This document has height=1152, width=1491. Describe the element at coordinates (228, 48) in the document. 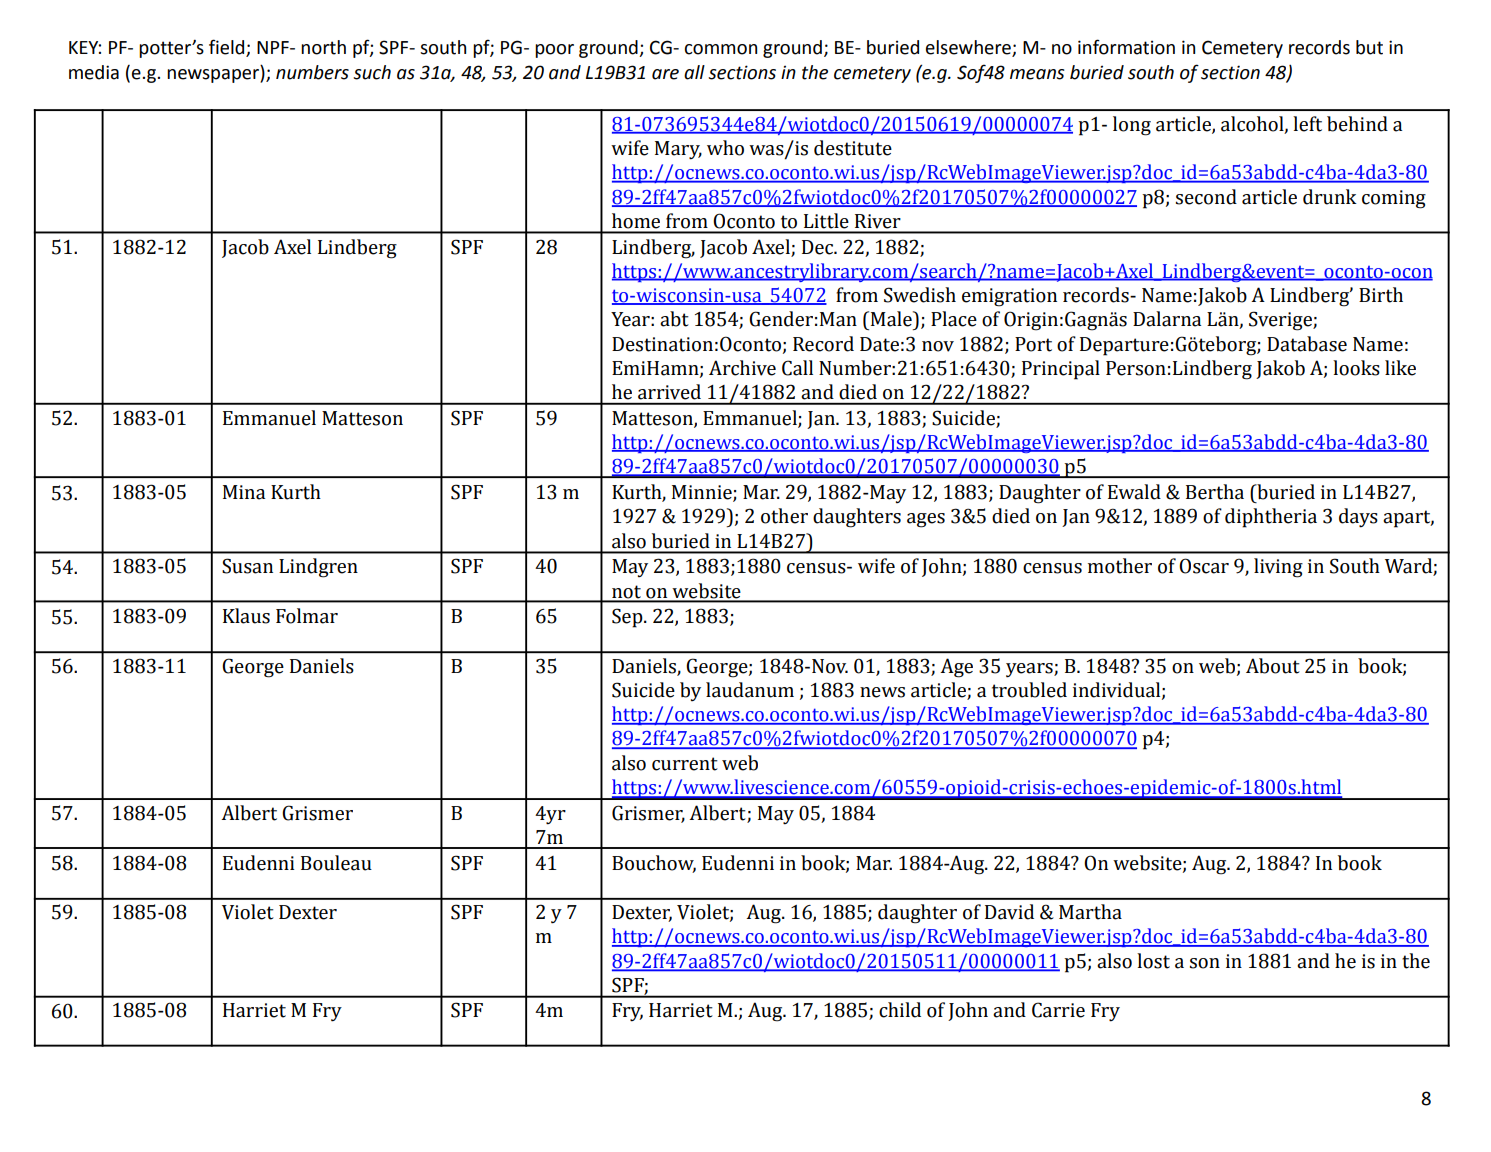

I see `field` at that location.
